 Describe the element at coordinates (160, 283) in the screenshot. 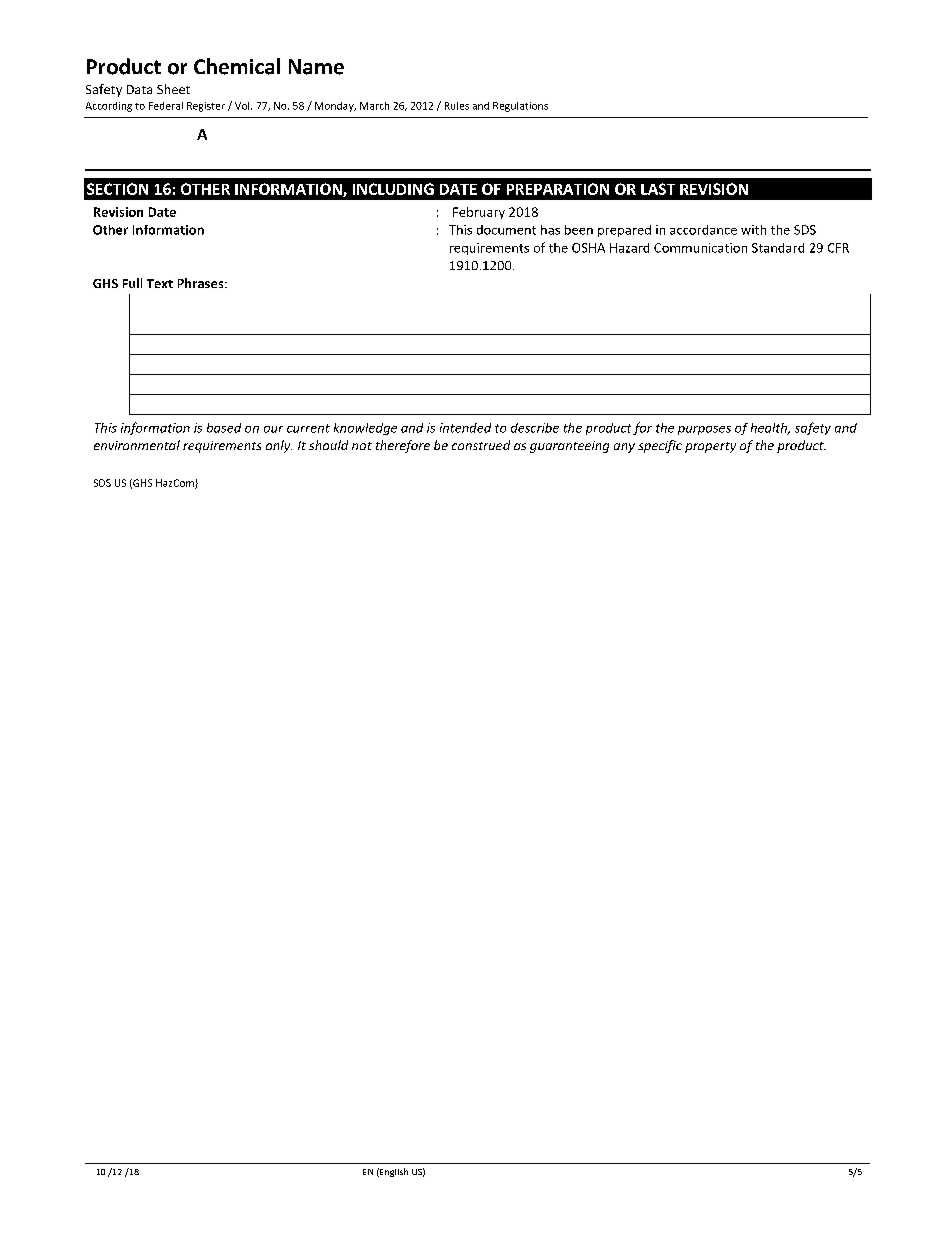

I see `Text` at that location.
